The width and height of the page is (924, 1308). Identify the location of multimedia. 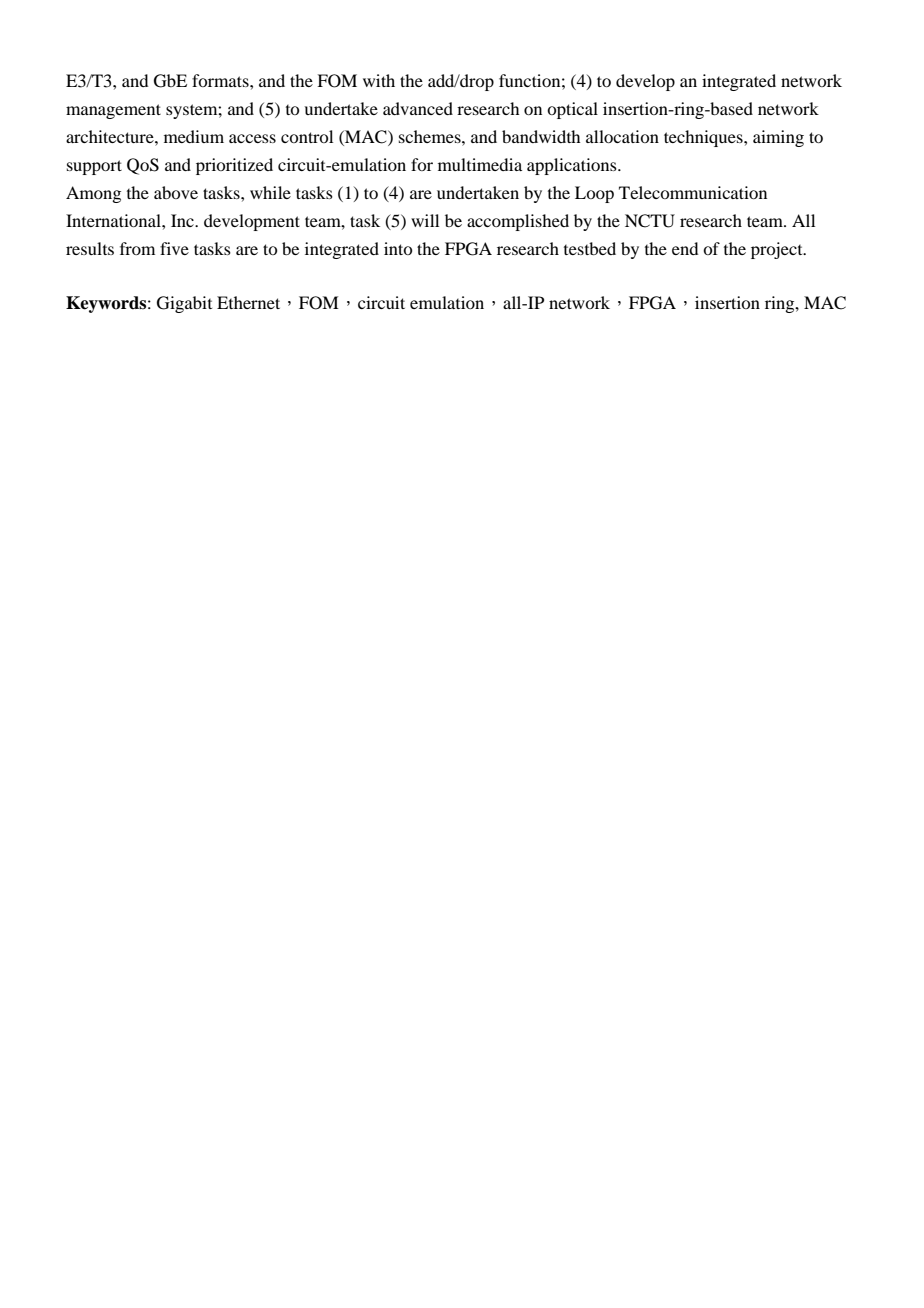
(480, 164).
